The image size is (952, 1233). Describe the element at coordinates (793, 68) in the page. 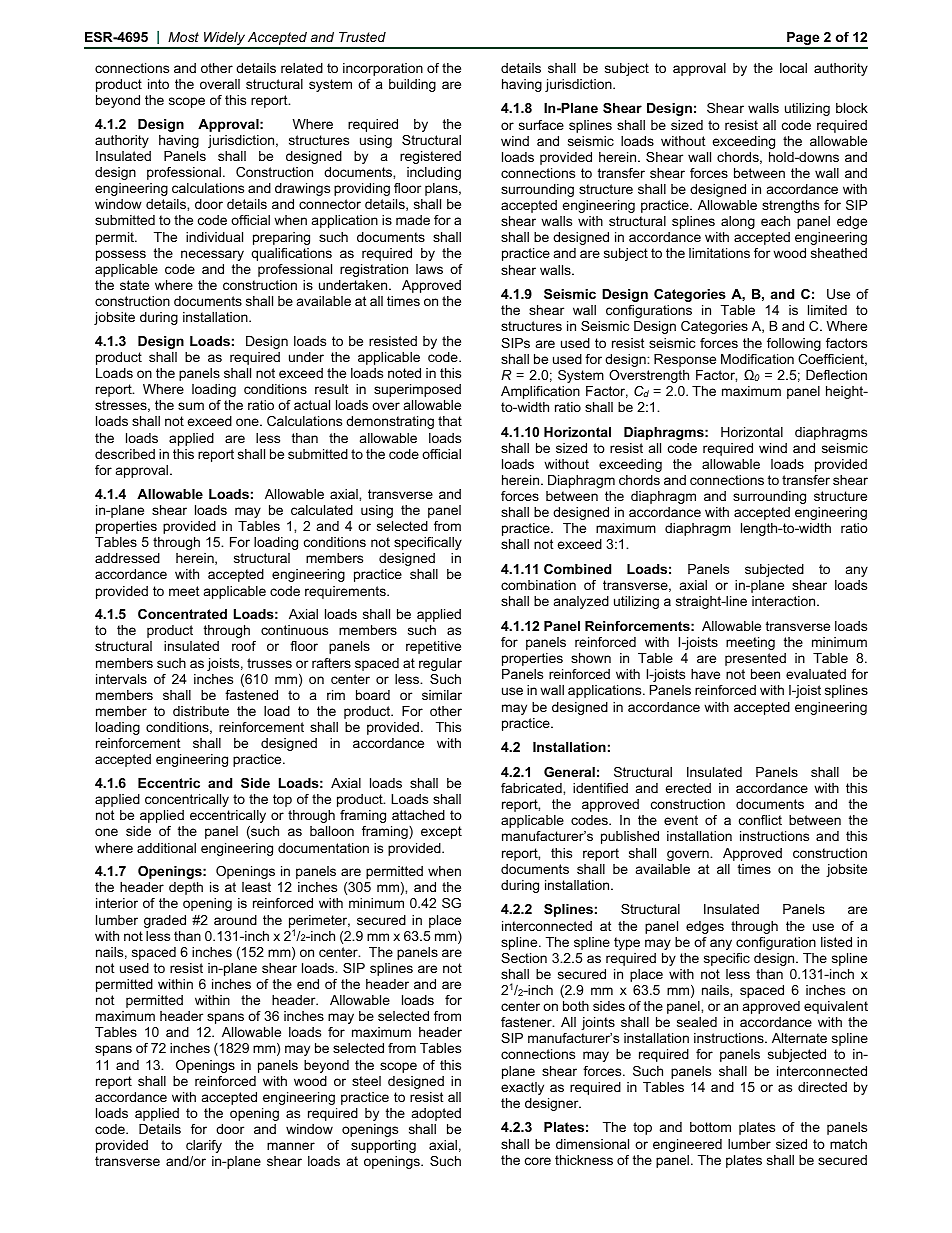

I see `local` at that location.
